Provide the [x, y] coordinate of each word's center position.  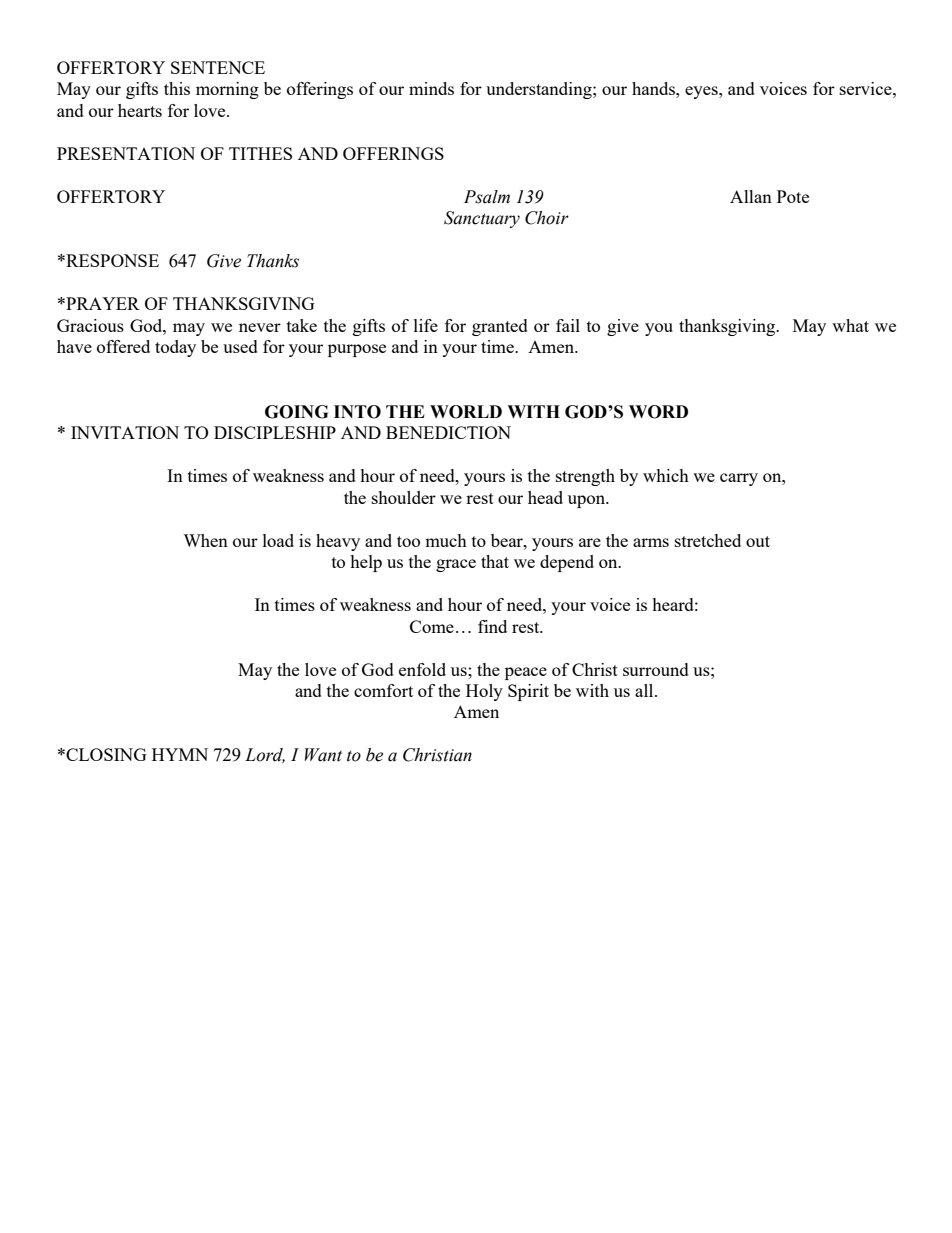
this [177, 88]
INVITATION [125, 432]
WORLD [466, 412]
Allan [751, 196]
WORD [658, 412]
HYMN [180, 754]
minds [431, 88]
